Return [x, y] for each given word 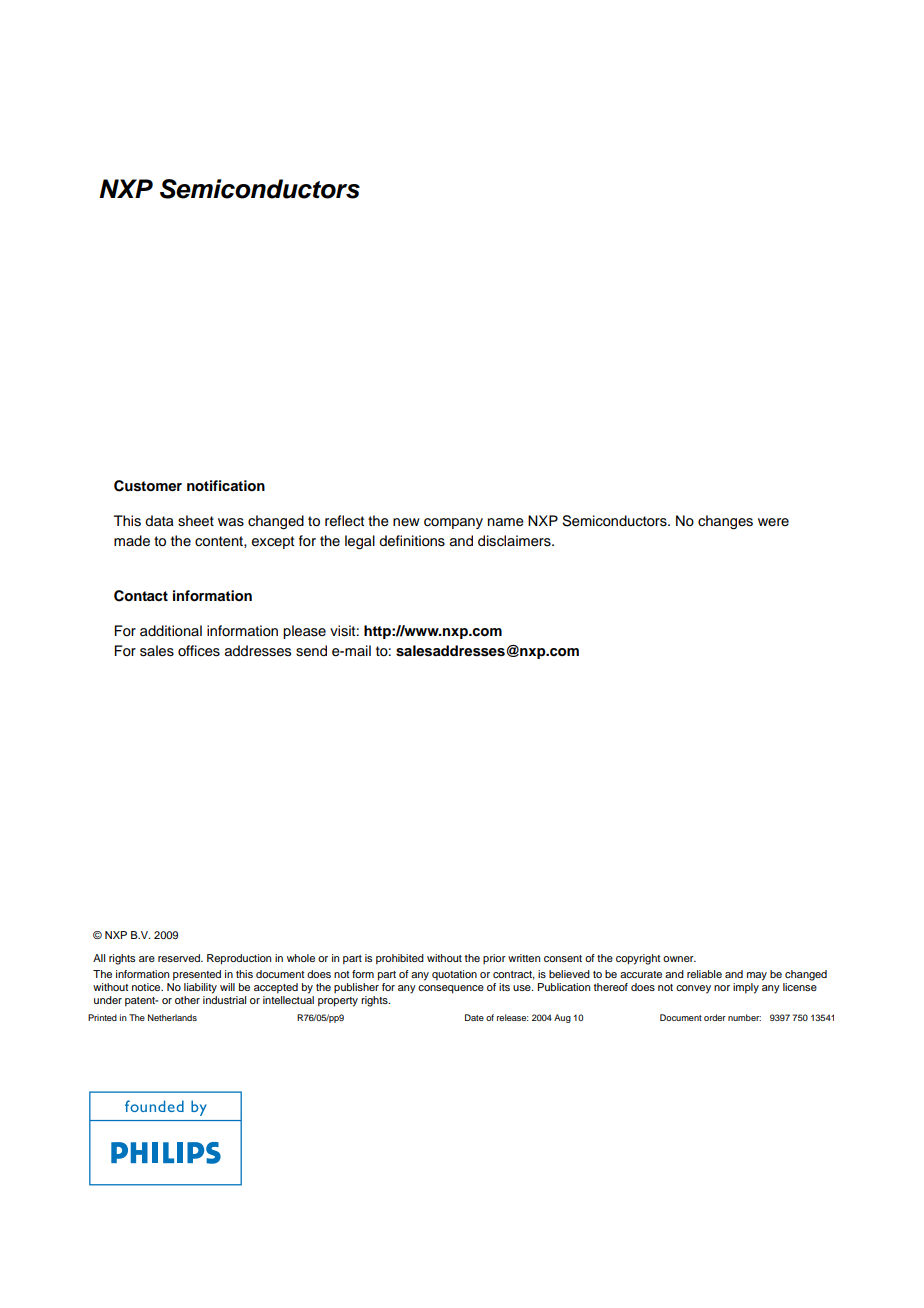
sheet [196, 521]
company [453, 523]
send [311, 651]
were [773, 522]
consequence [451, 989]
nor [722, 988]
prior [494, 959]
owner [679, 959]
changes [725, 522]
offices [199, 651]
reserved [180, 958]
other [187, 1000]
